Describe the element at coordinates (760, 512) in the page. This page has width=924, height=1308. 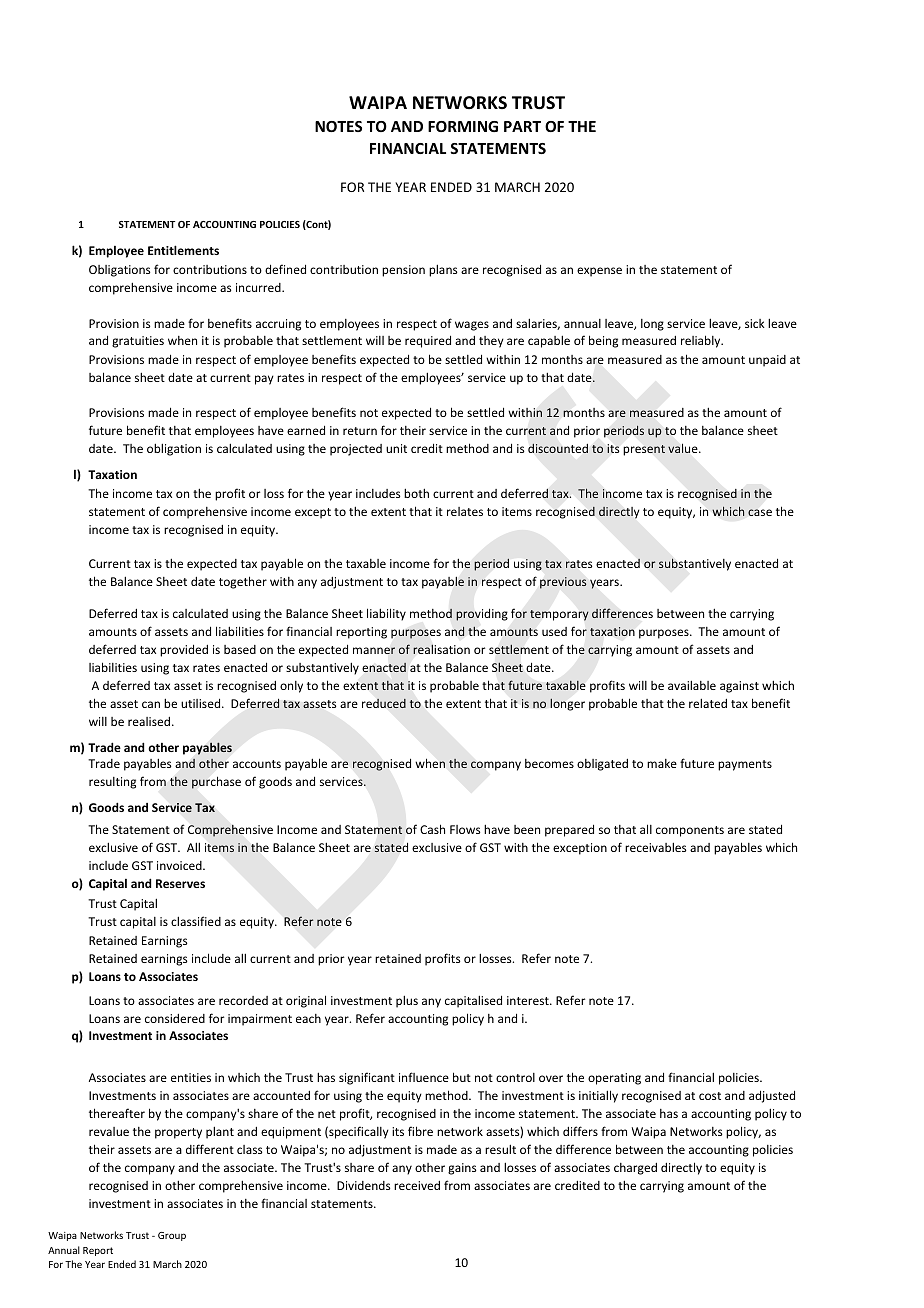
I see `case` at that location.
